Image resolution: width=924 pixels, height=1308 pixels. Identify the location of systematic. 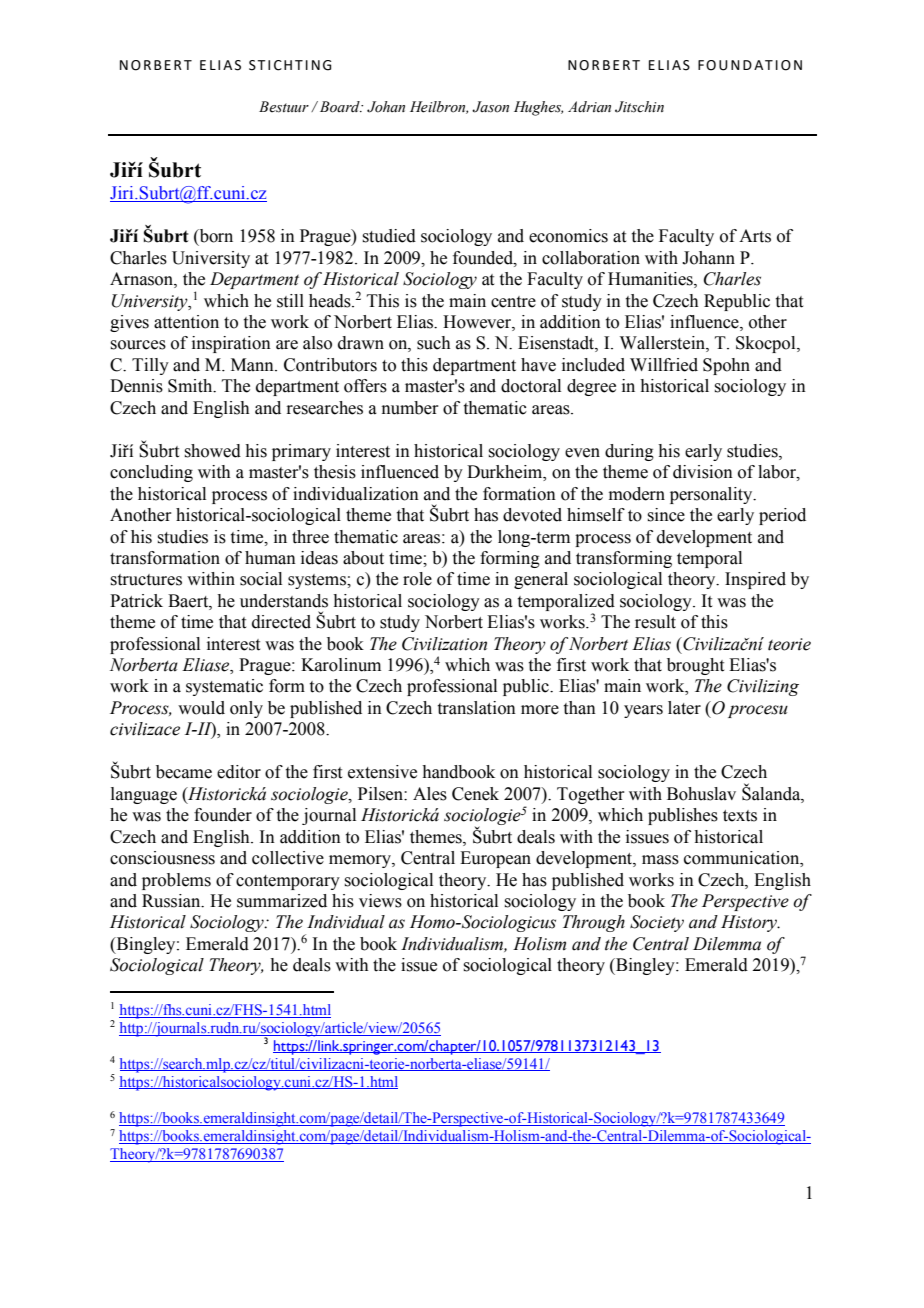
(224, 687).
